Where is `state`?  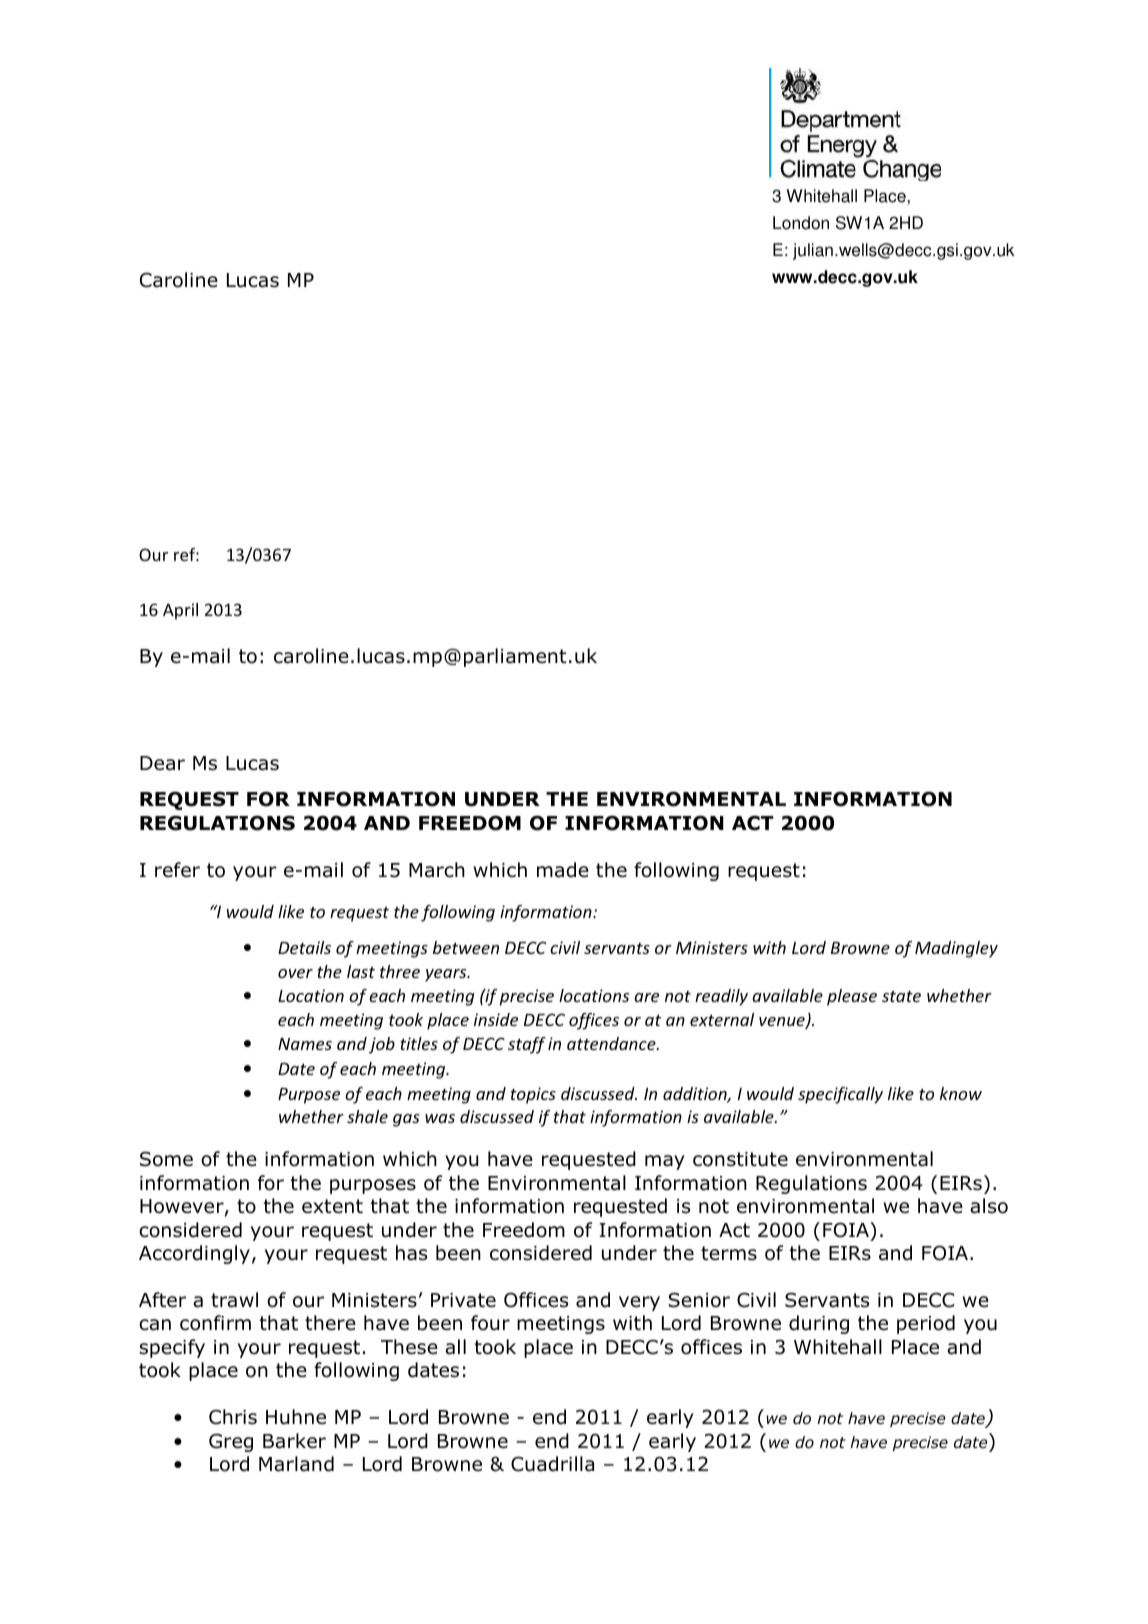
state is located at coordinates (901, 996).
